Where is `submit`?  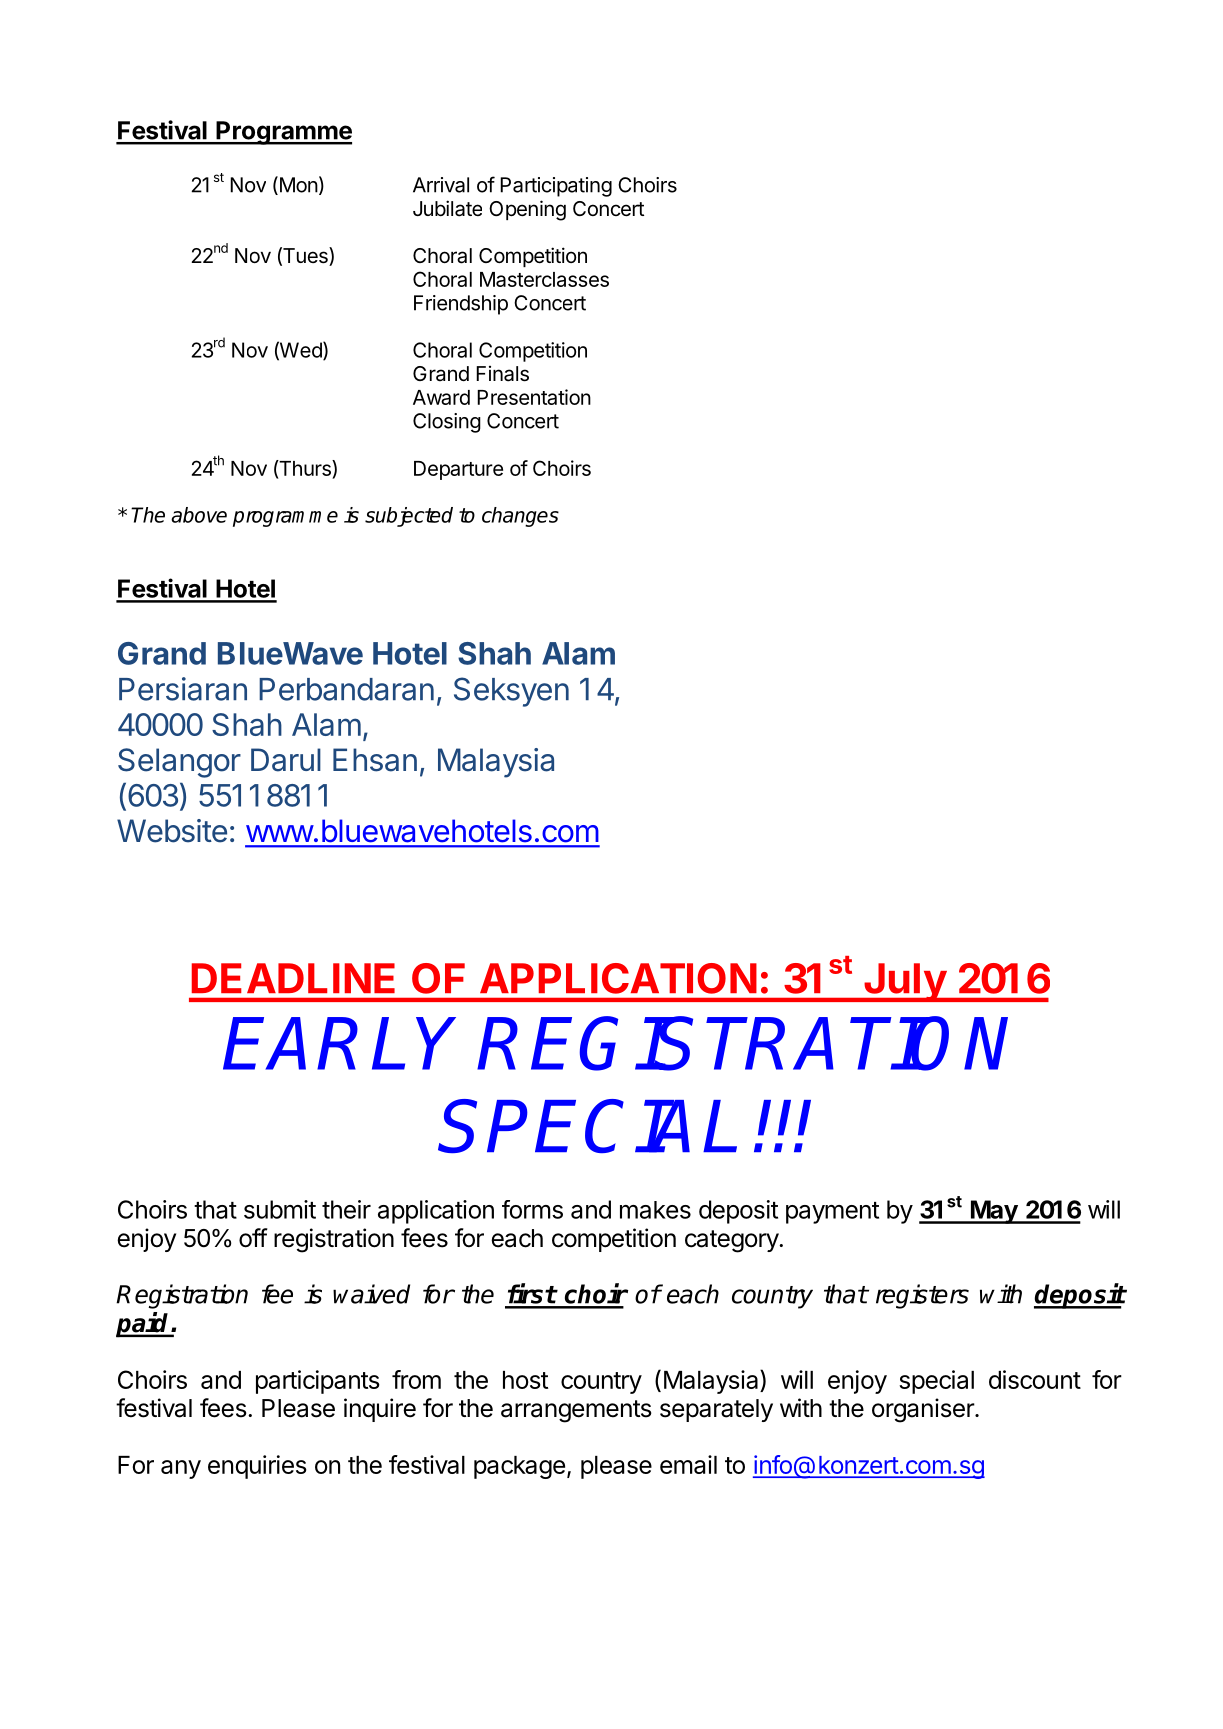
submit is located at coordinates (280, 1209).
